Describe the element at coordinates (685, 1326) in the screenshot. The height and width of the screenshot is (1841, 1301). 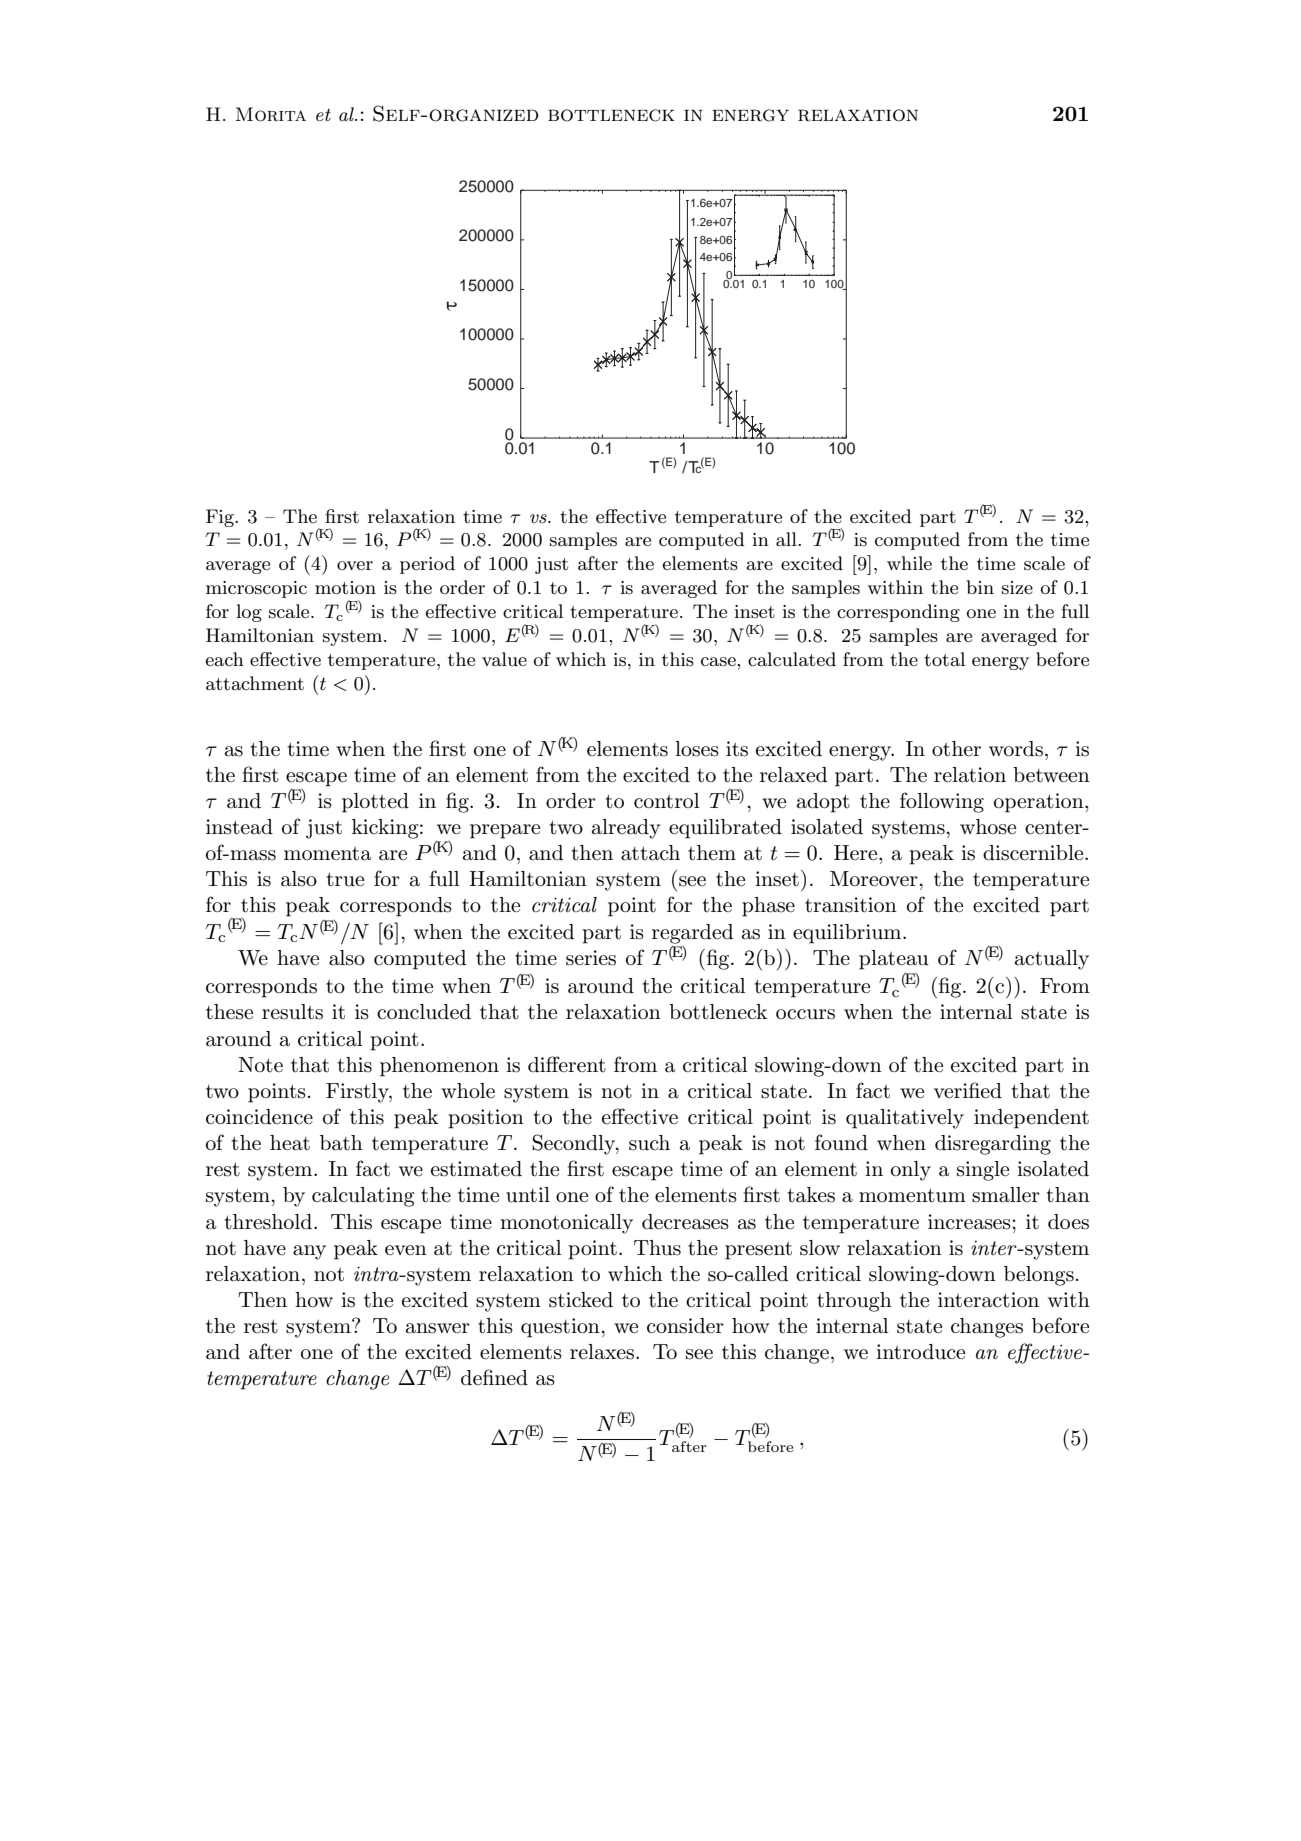
I see `consider` at that location.
